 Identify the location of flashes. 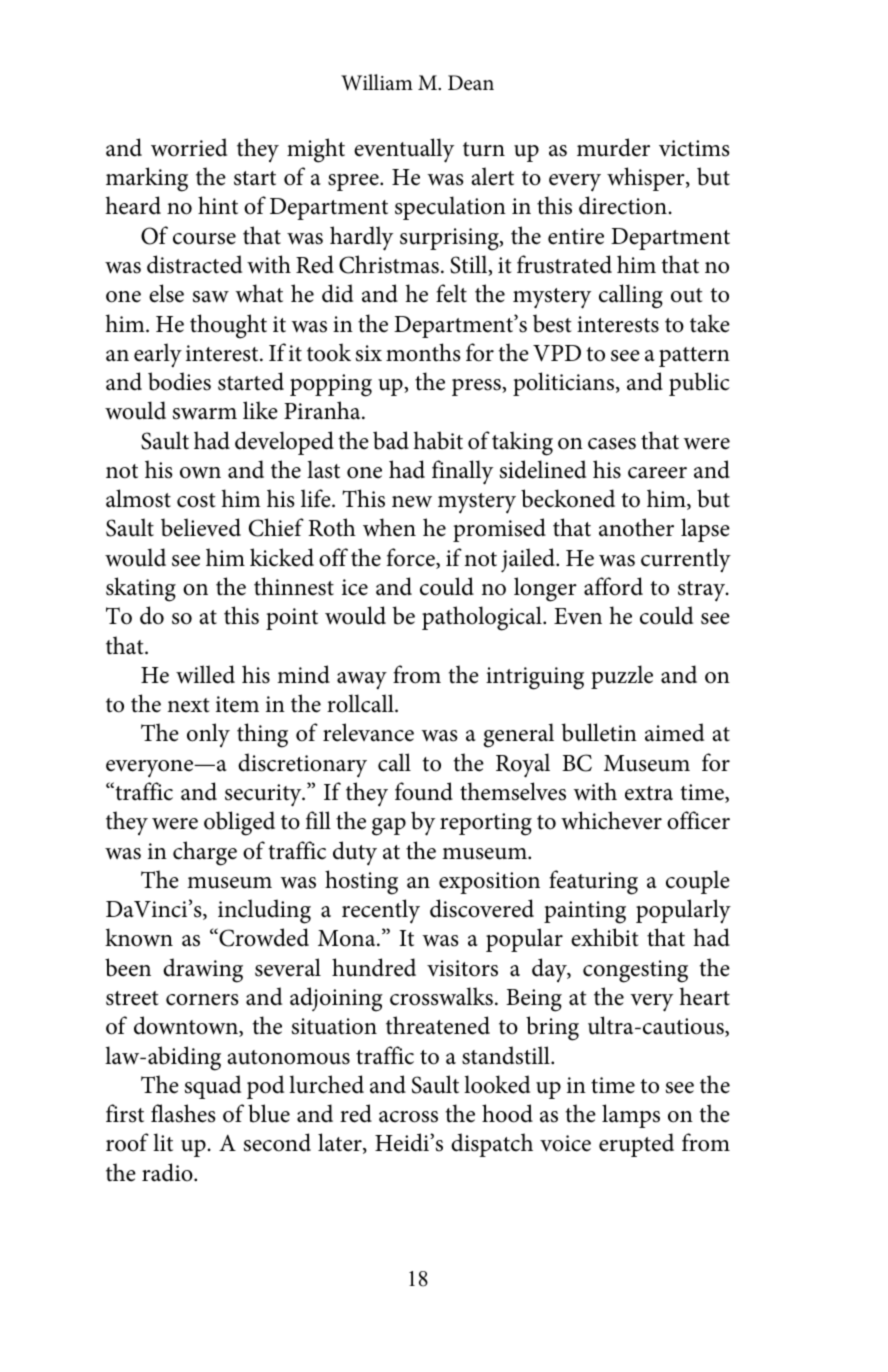
(183, 1113).
